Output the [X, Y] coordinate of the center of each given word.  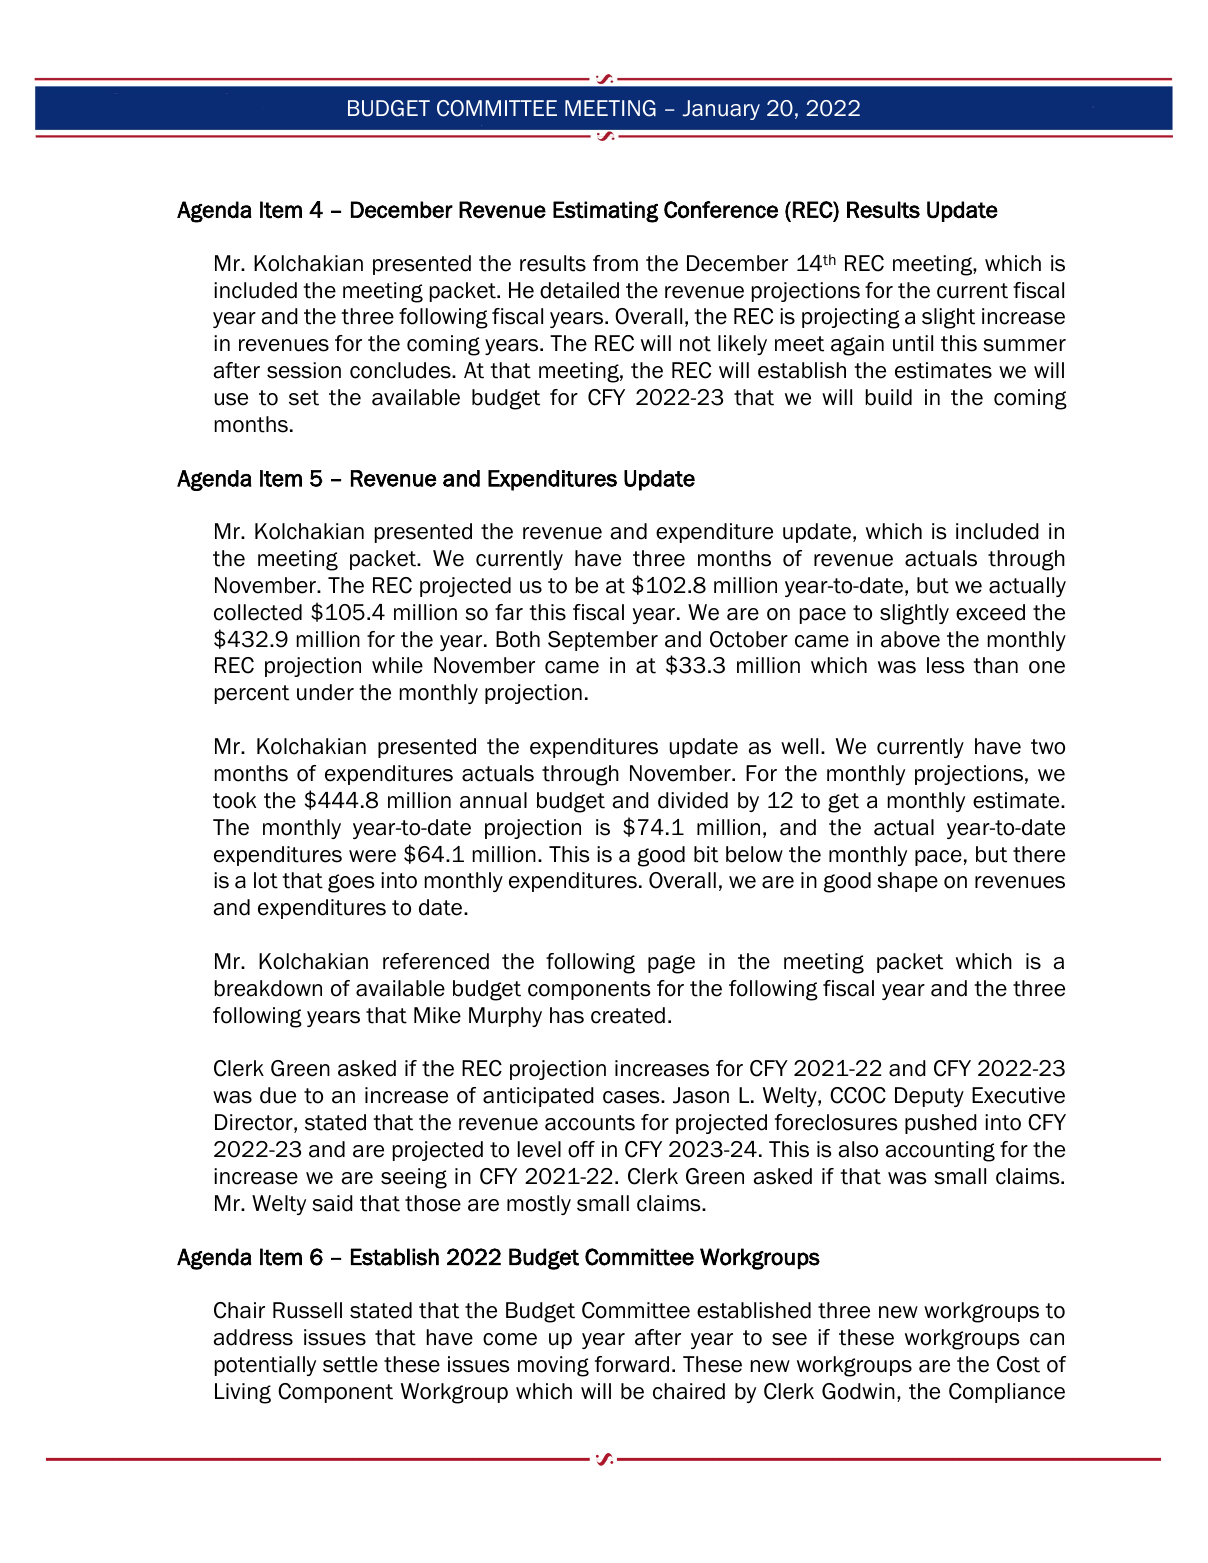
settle [350, 1364]
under [325, 692]
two [1048, 747]
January [721, 110]
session [304, 370]
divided [693, 800]
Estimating [606, 212]
